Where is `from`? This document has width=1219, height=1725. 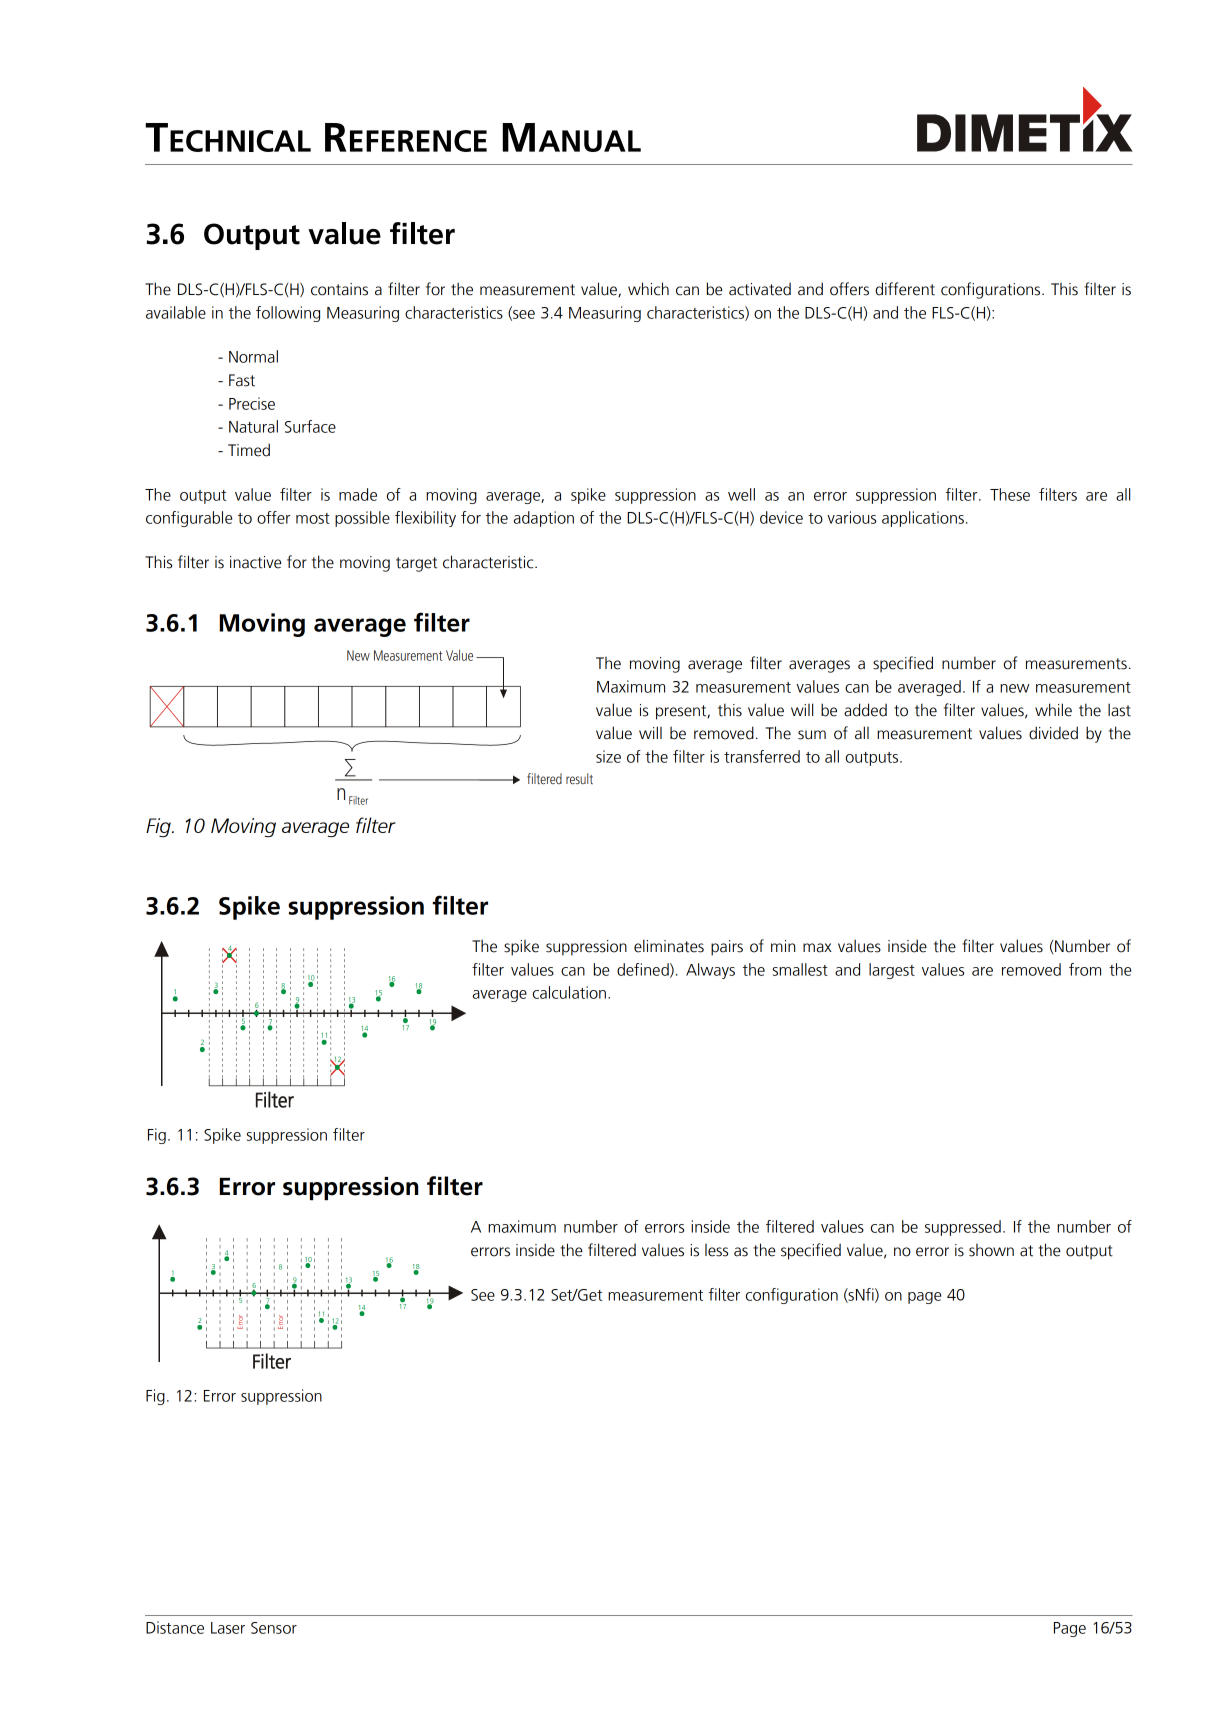
from is located at coordinates (1085, 969).
